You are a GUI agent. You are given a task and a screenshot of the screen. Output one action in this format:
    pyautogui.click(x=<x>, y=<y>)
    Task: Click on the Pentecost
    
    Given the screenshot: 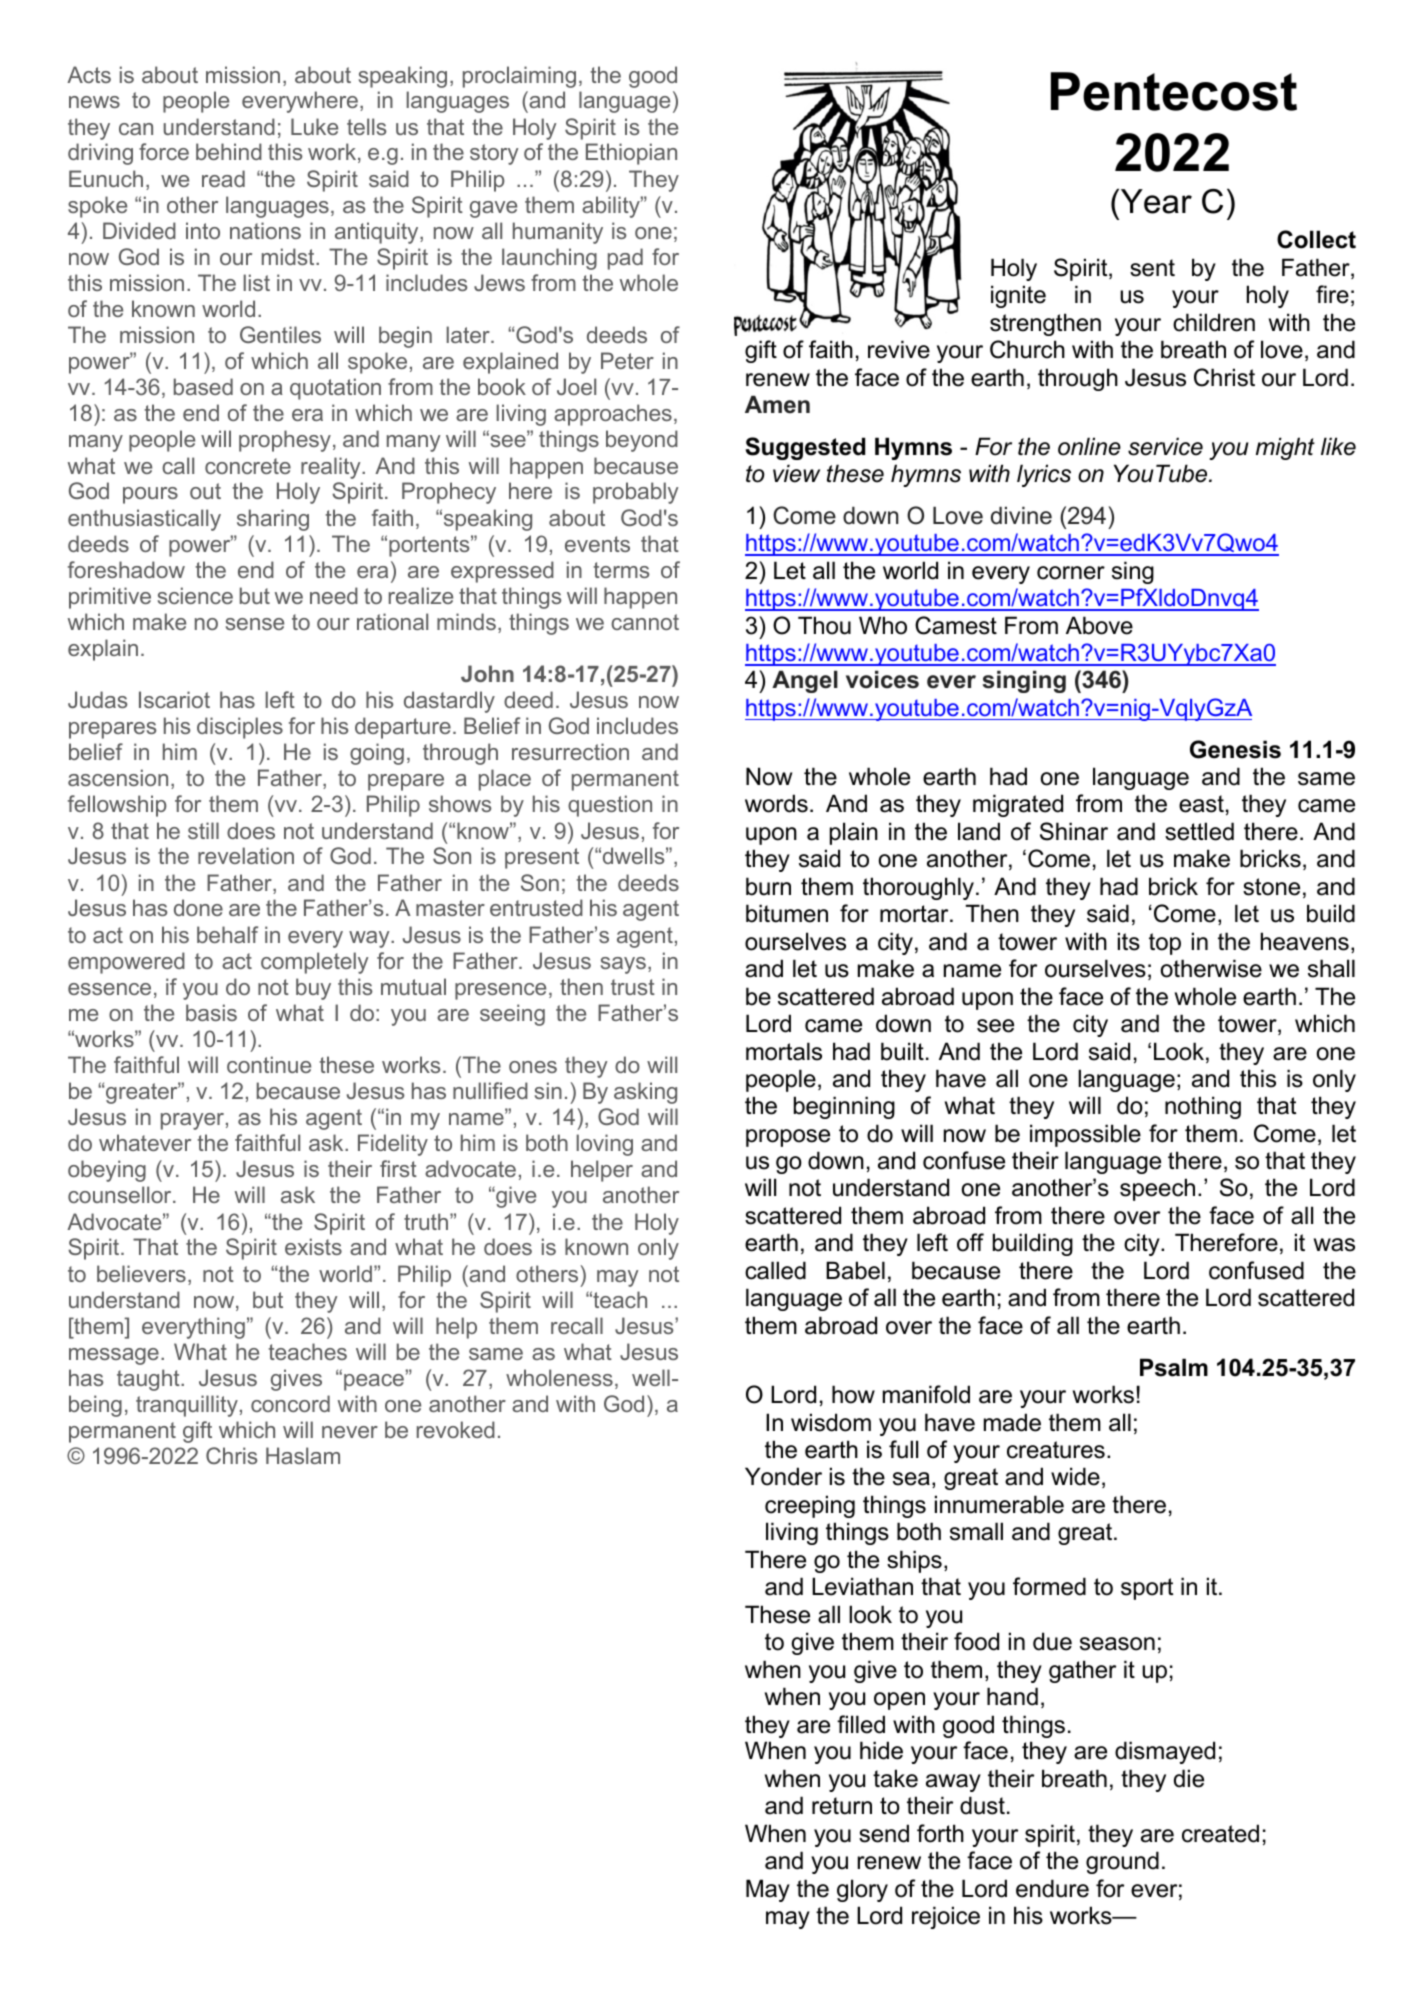 What is the action you would take?
    pyautogui.click(x=1174, y=91)
